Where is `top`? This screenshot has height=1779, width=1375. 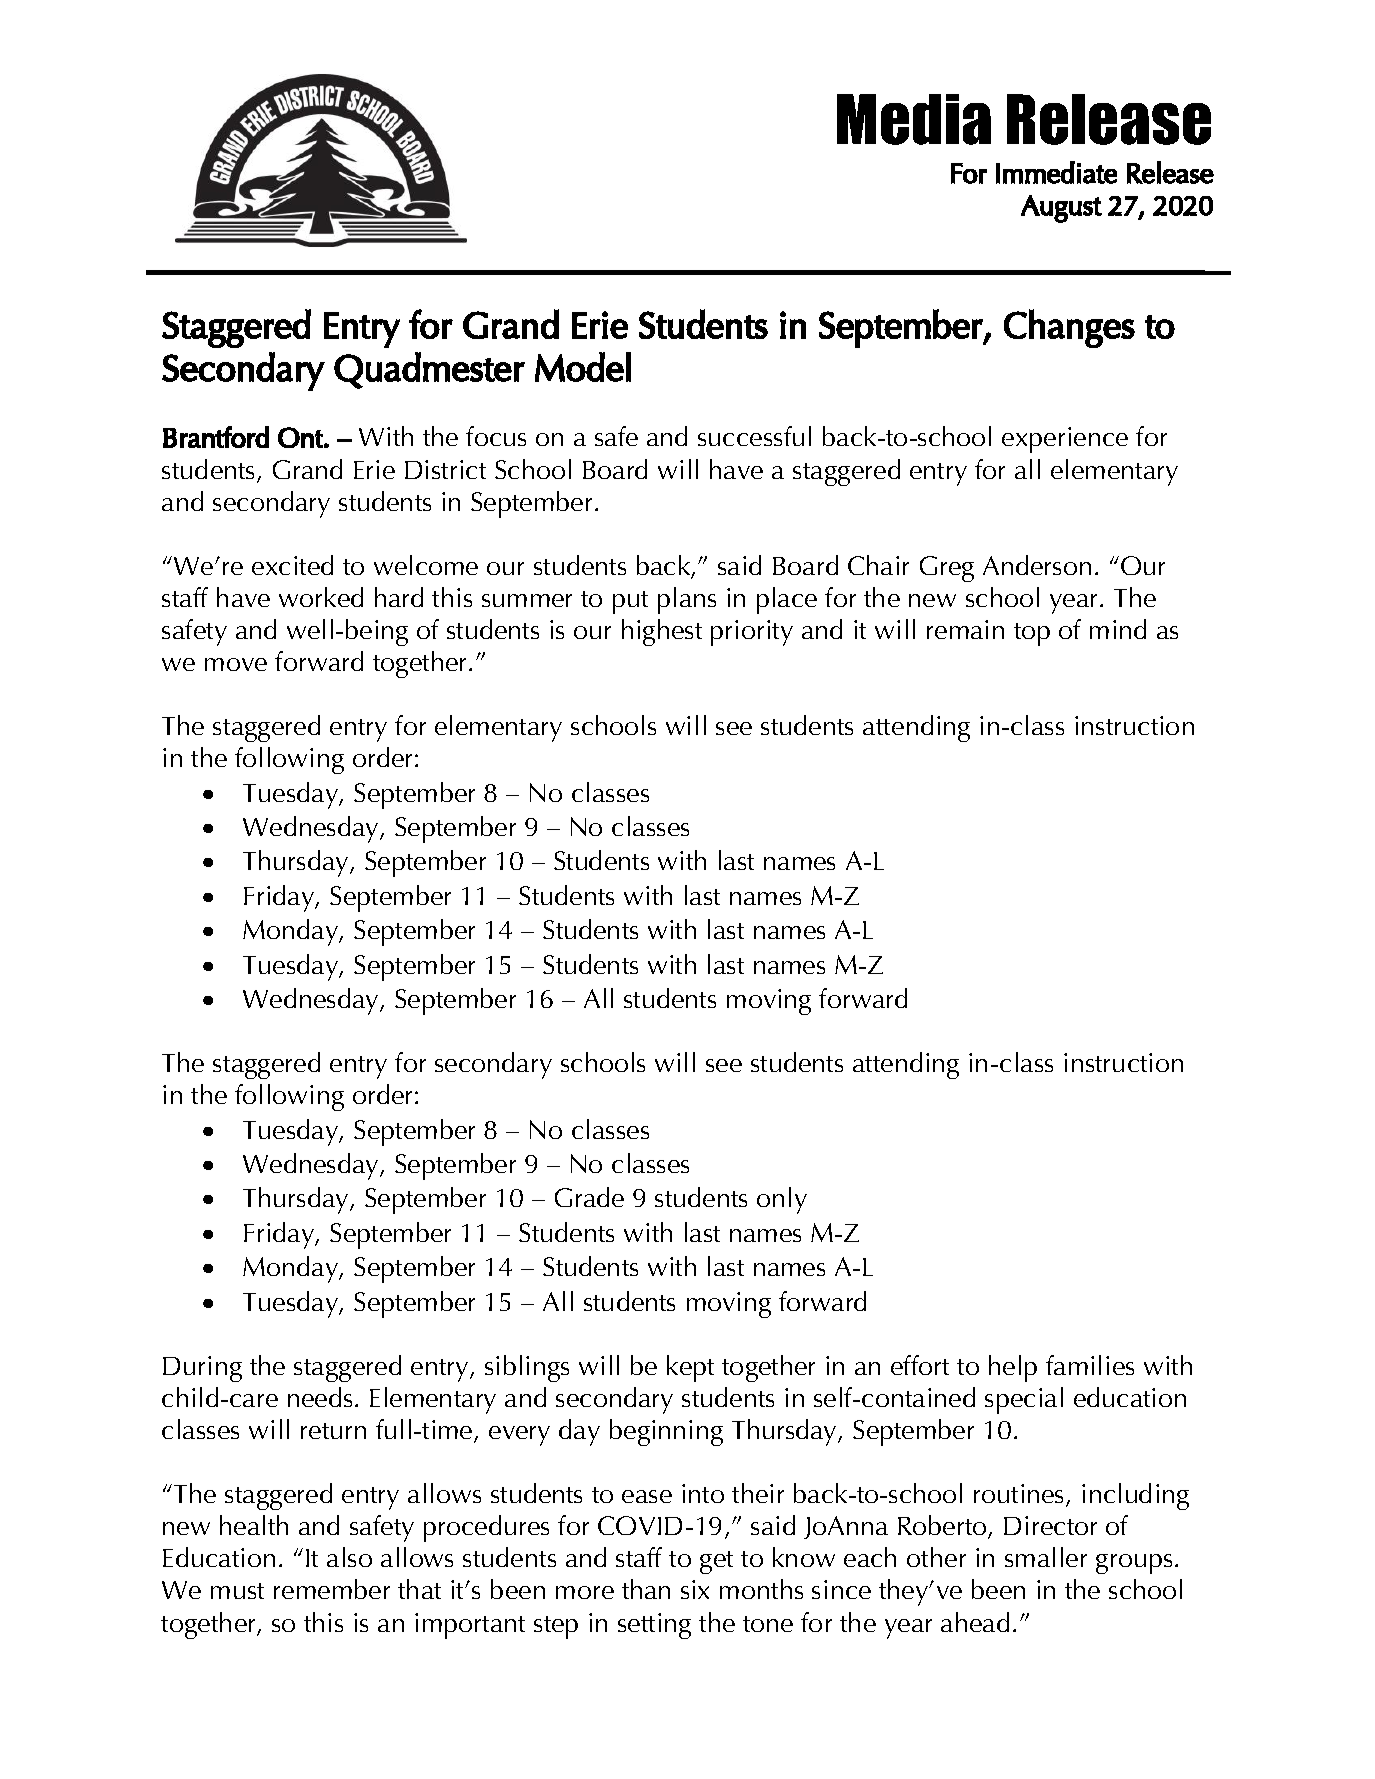 top is located at coordinates (1032, 634).
